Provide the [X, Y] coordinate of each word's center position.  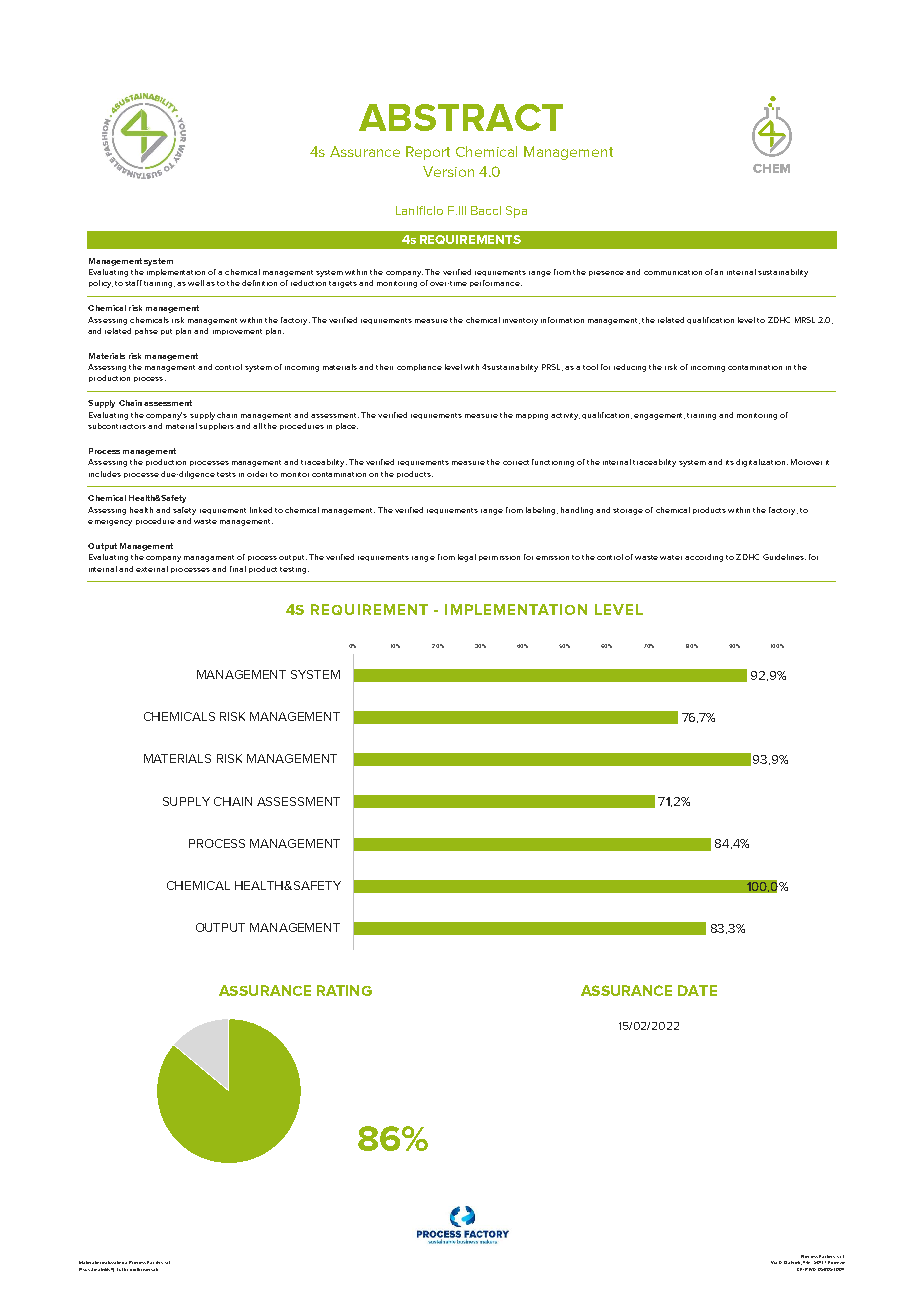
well [196, 283]
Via [774, 1262]
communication [673, 272]
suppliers [216, 426]
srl [167, 1262]
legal [467, 558]
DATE [697, 990]
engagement [659, 416]
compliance [419, 367]
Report [428, 153]
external [152, 569]
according [704, 558]
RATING [344, 990]
